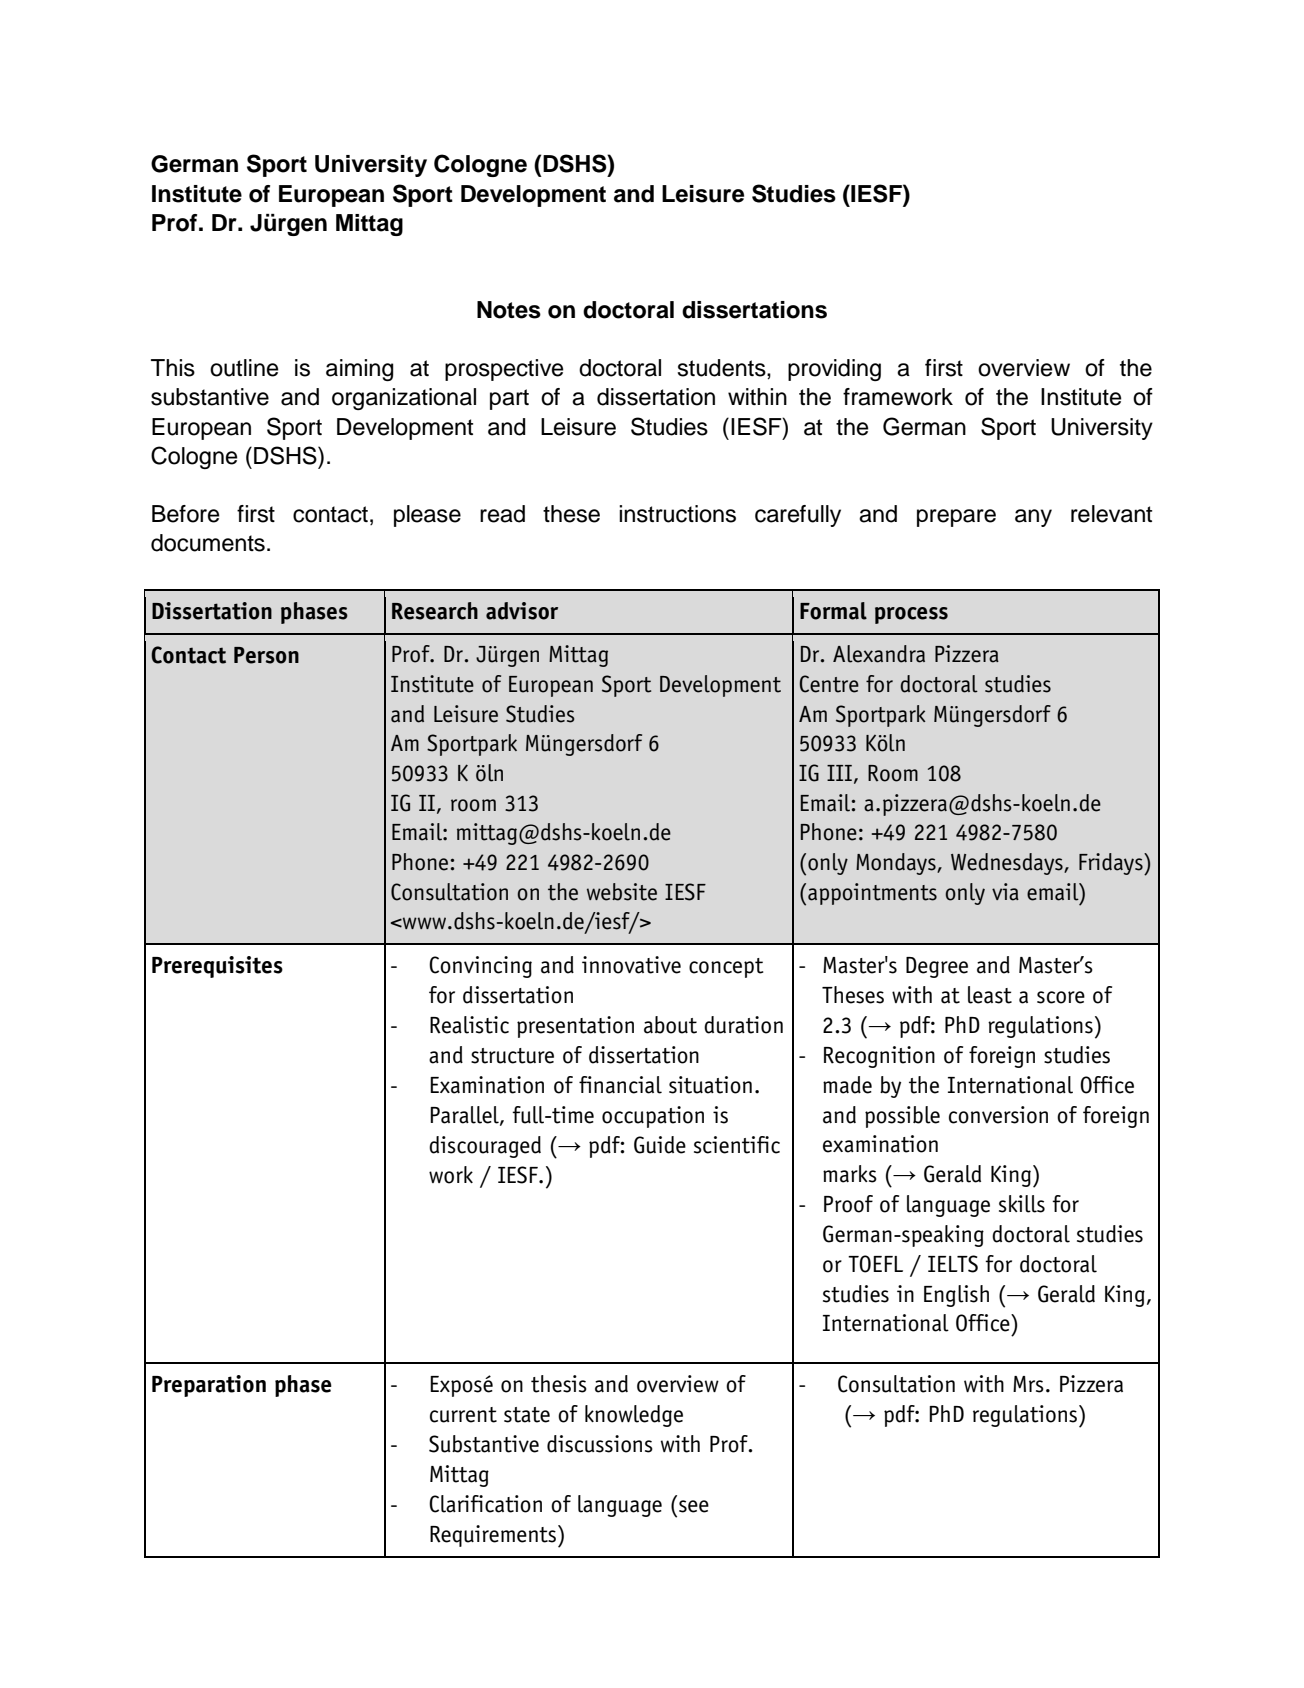 This screenshot has height=1688, width=1304. Describe the element at coordinates (694, 1506) in the screenshot. I see `see` at that location.
